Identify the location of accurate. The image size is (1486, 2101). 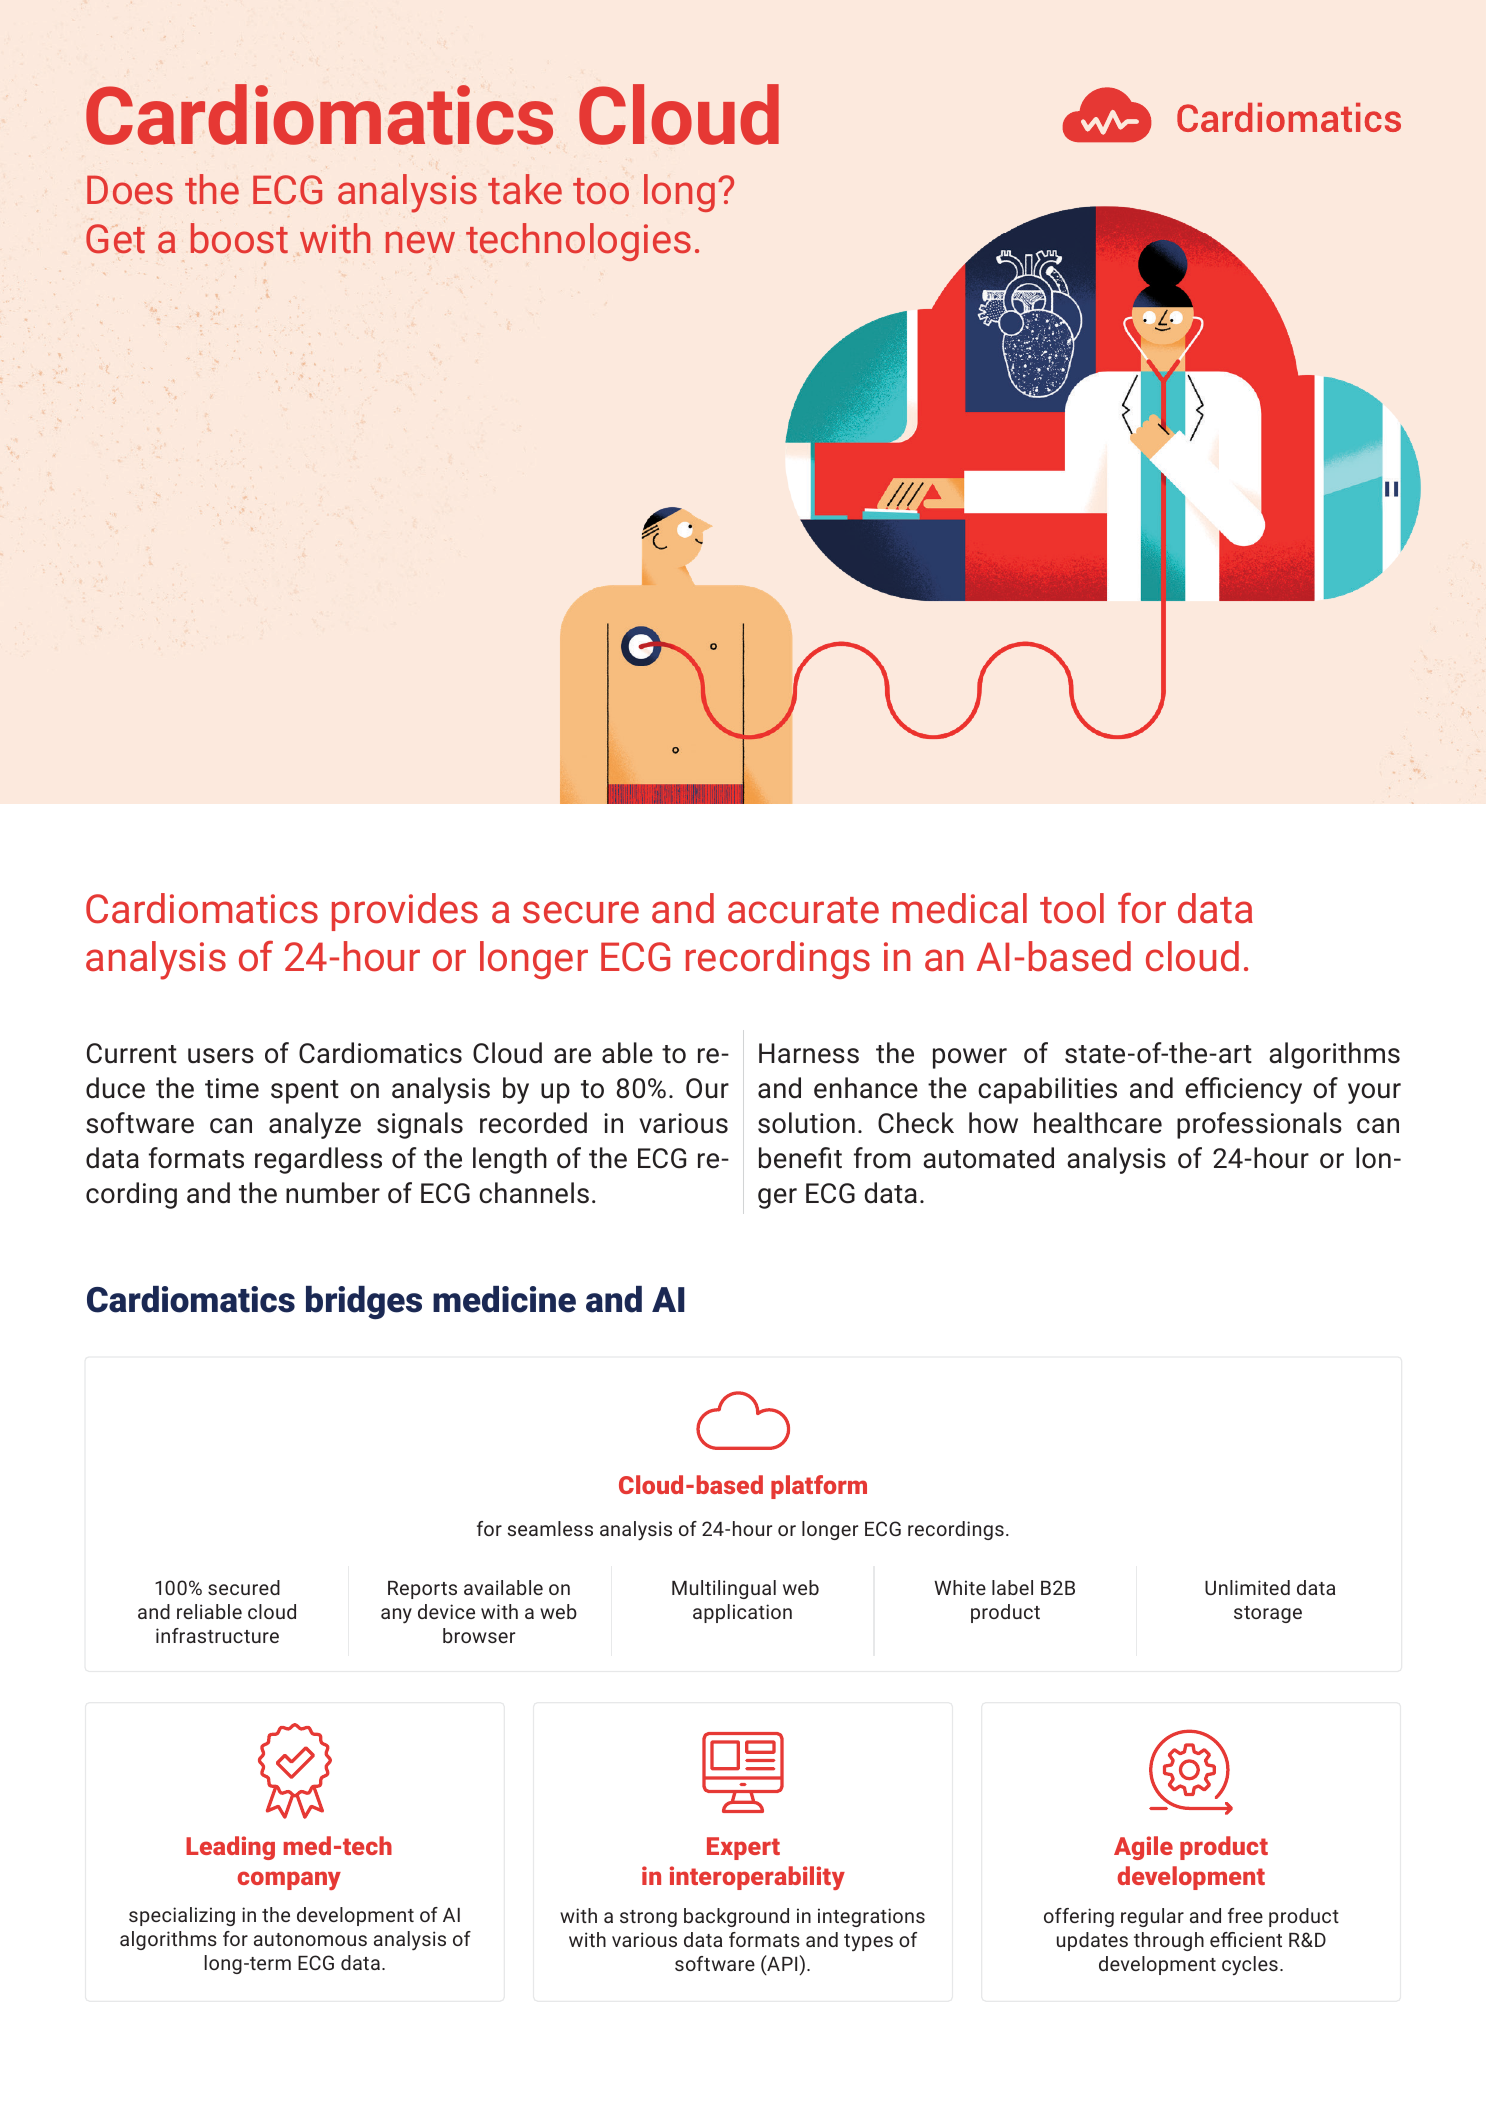
(803, 910).
